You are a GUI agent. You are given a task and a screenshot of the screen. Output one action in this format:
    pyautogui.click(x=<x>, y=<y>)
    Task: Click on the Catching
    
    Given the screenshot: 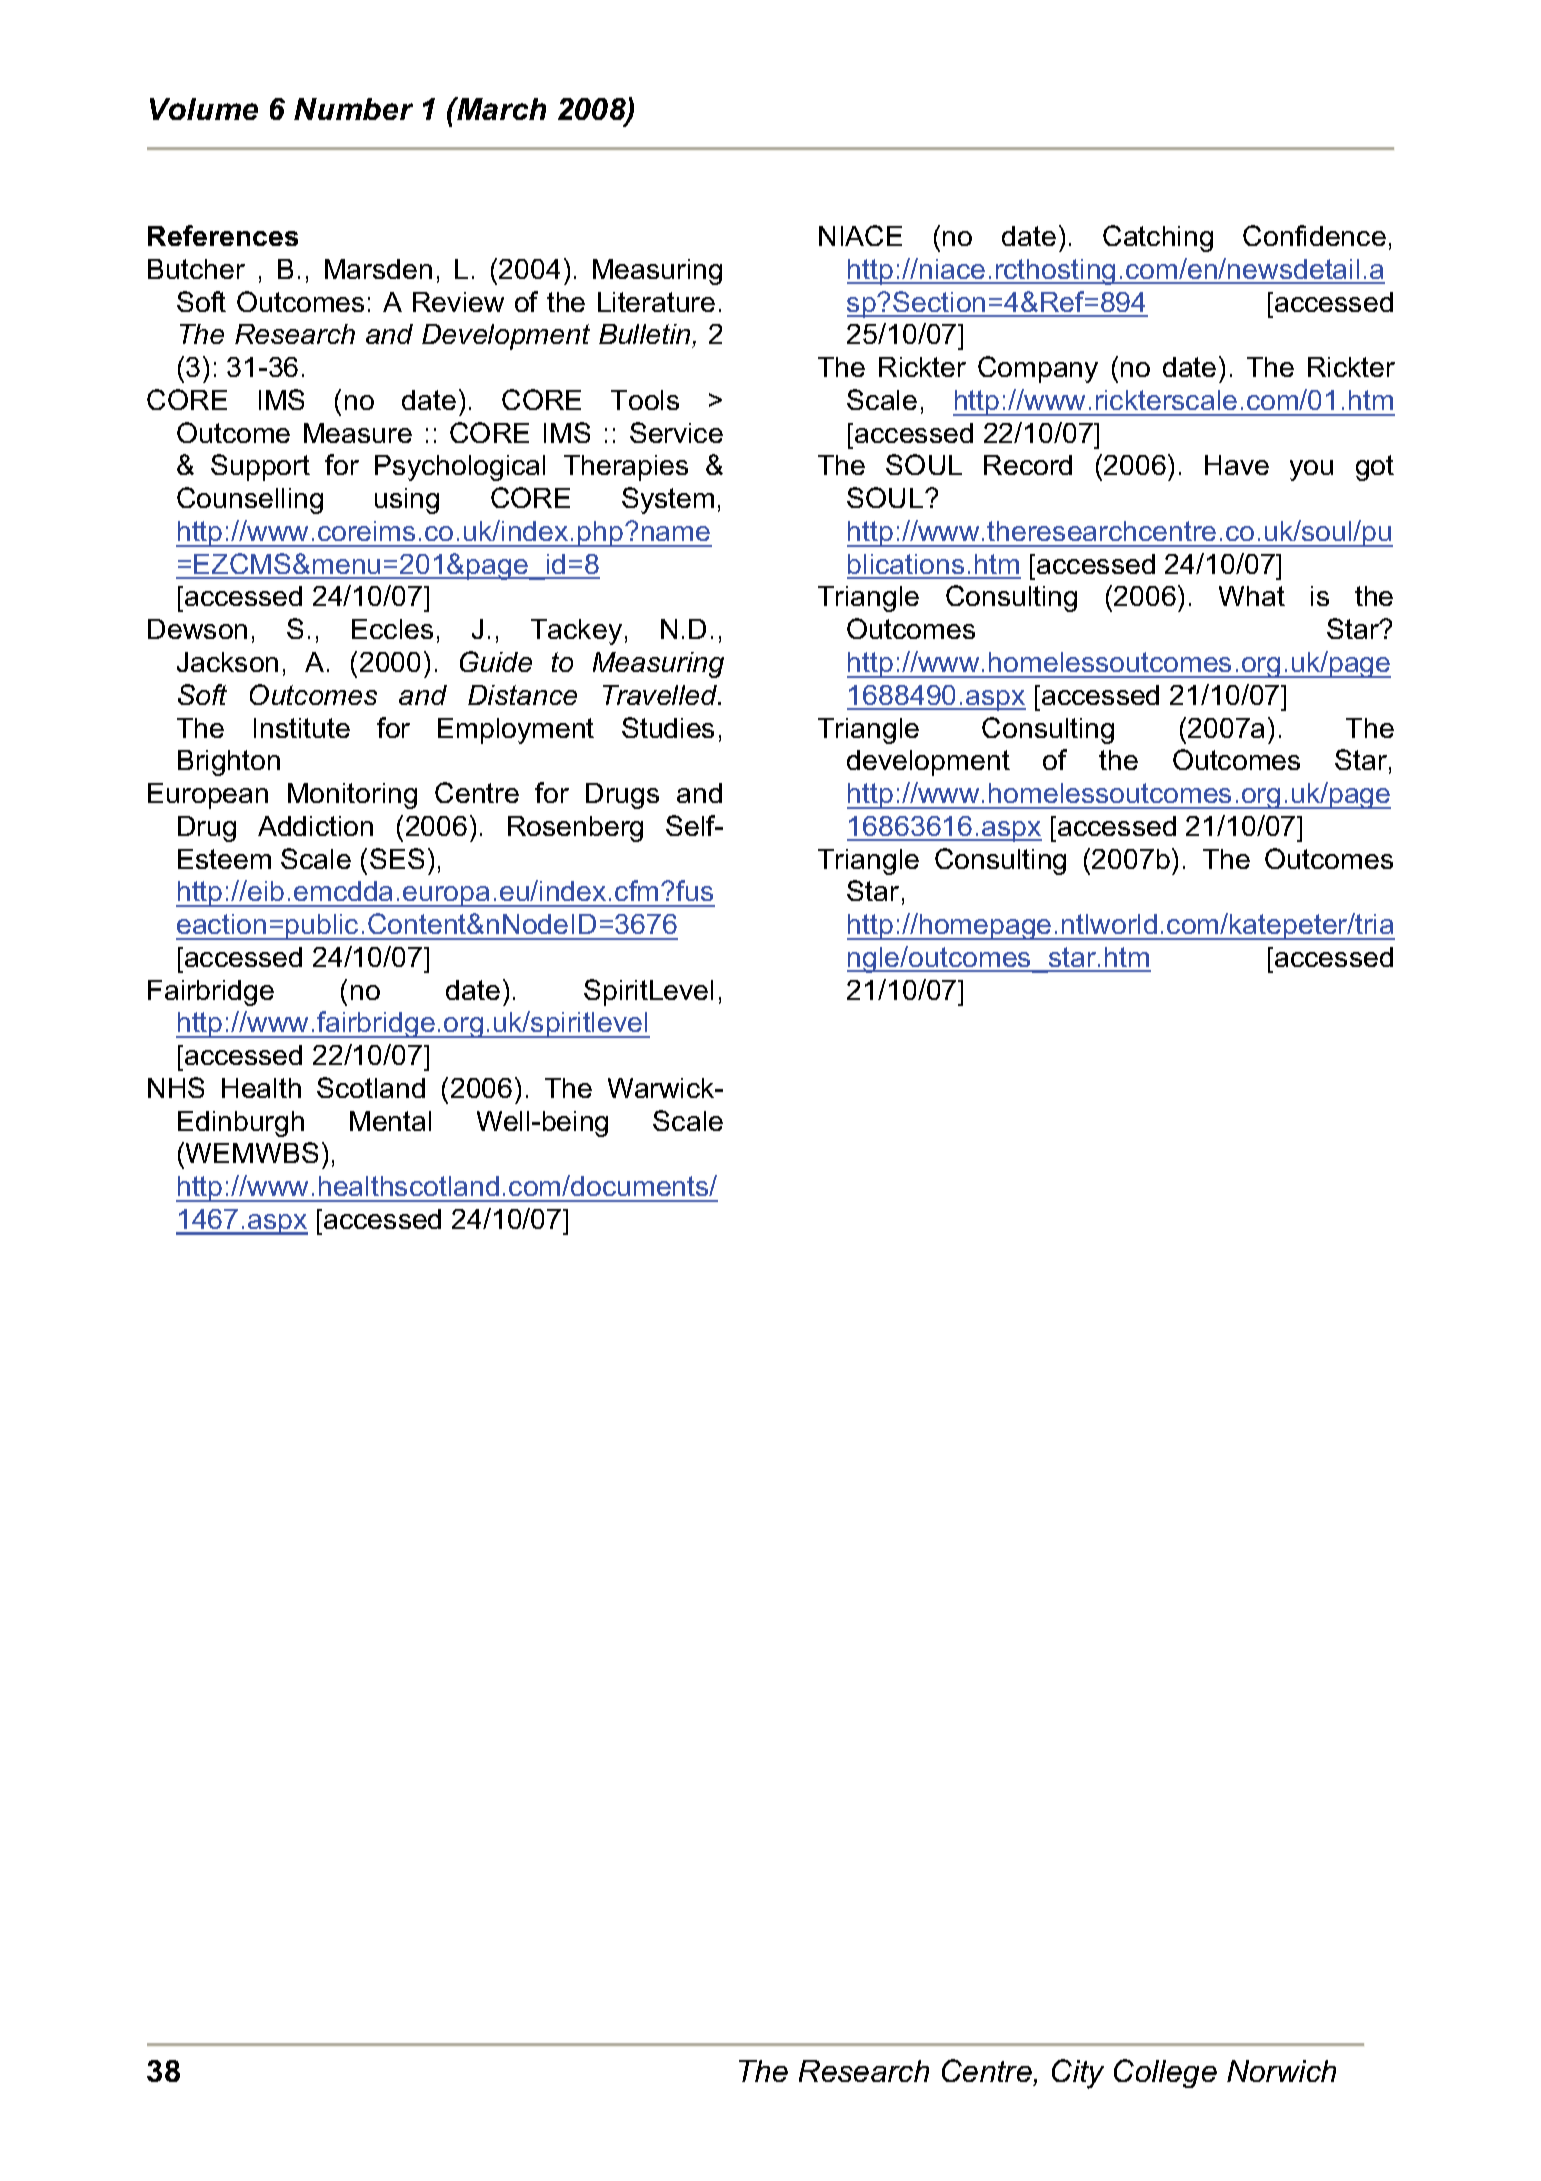 What is the action you would take?
    pyautogui.click(x=1158, y=238)
